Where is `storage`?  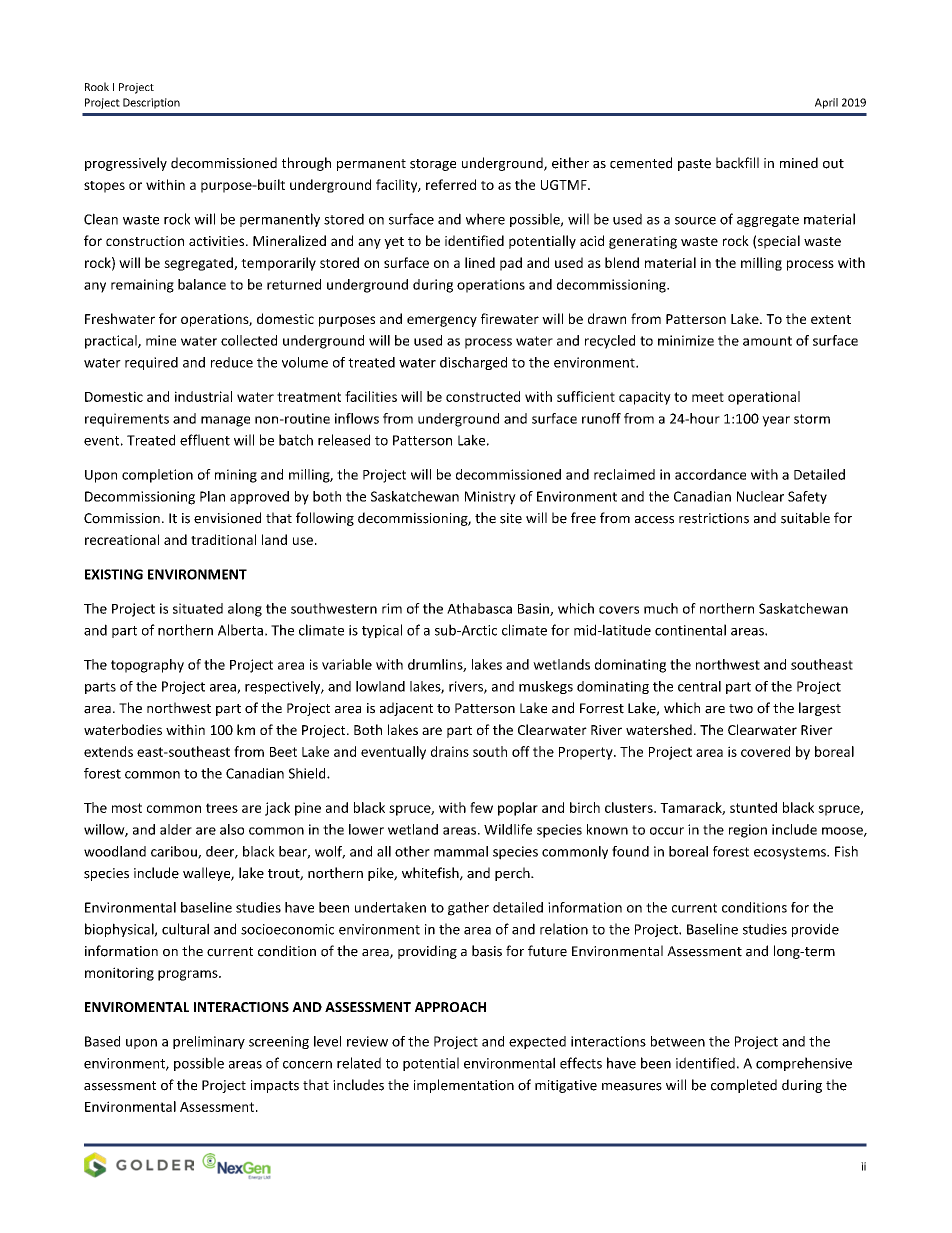
storage is located at coordinates (433, 165).
